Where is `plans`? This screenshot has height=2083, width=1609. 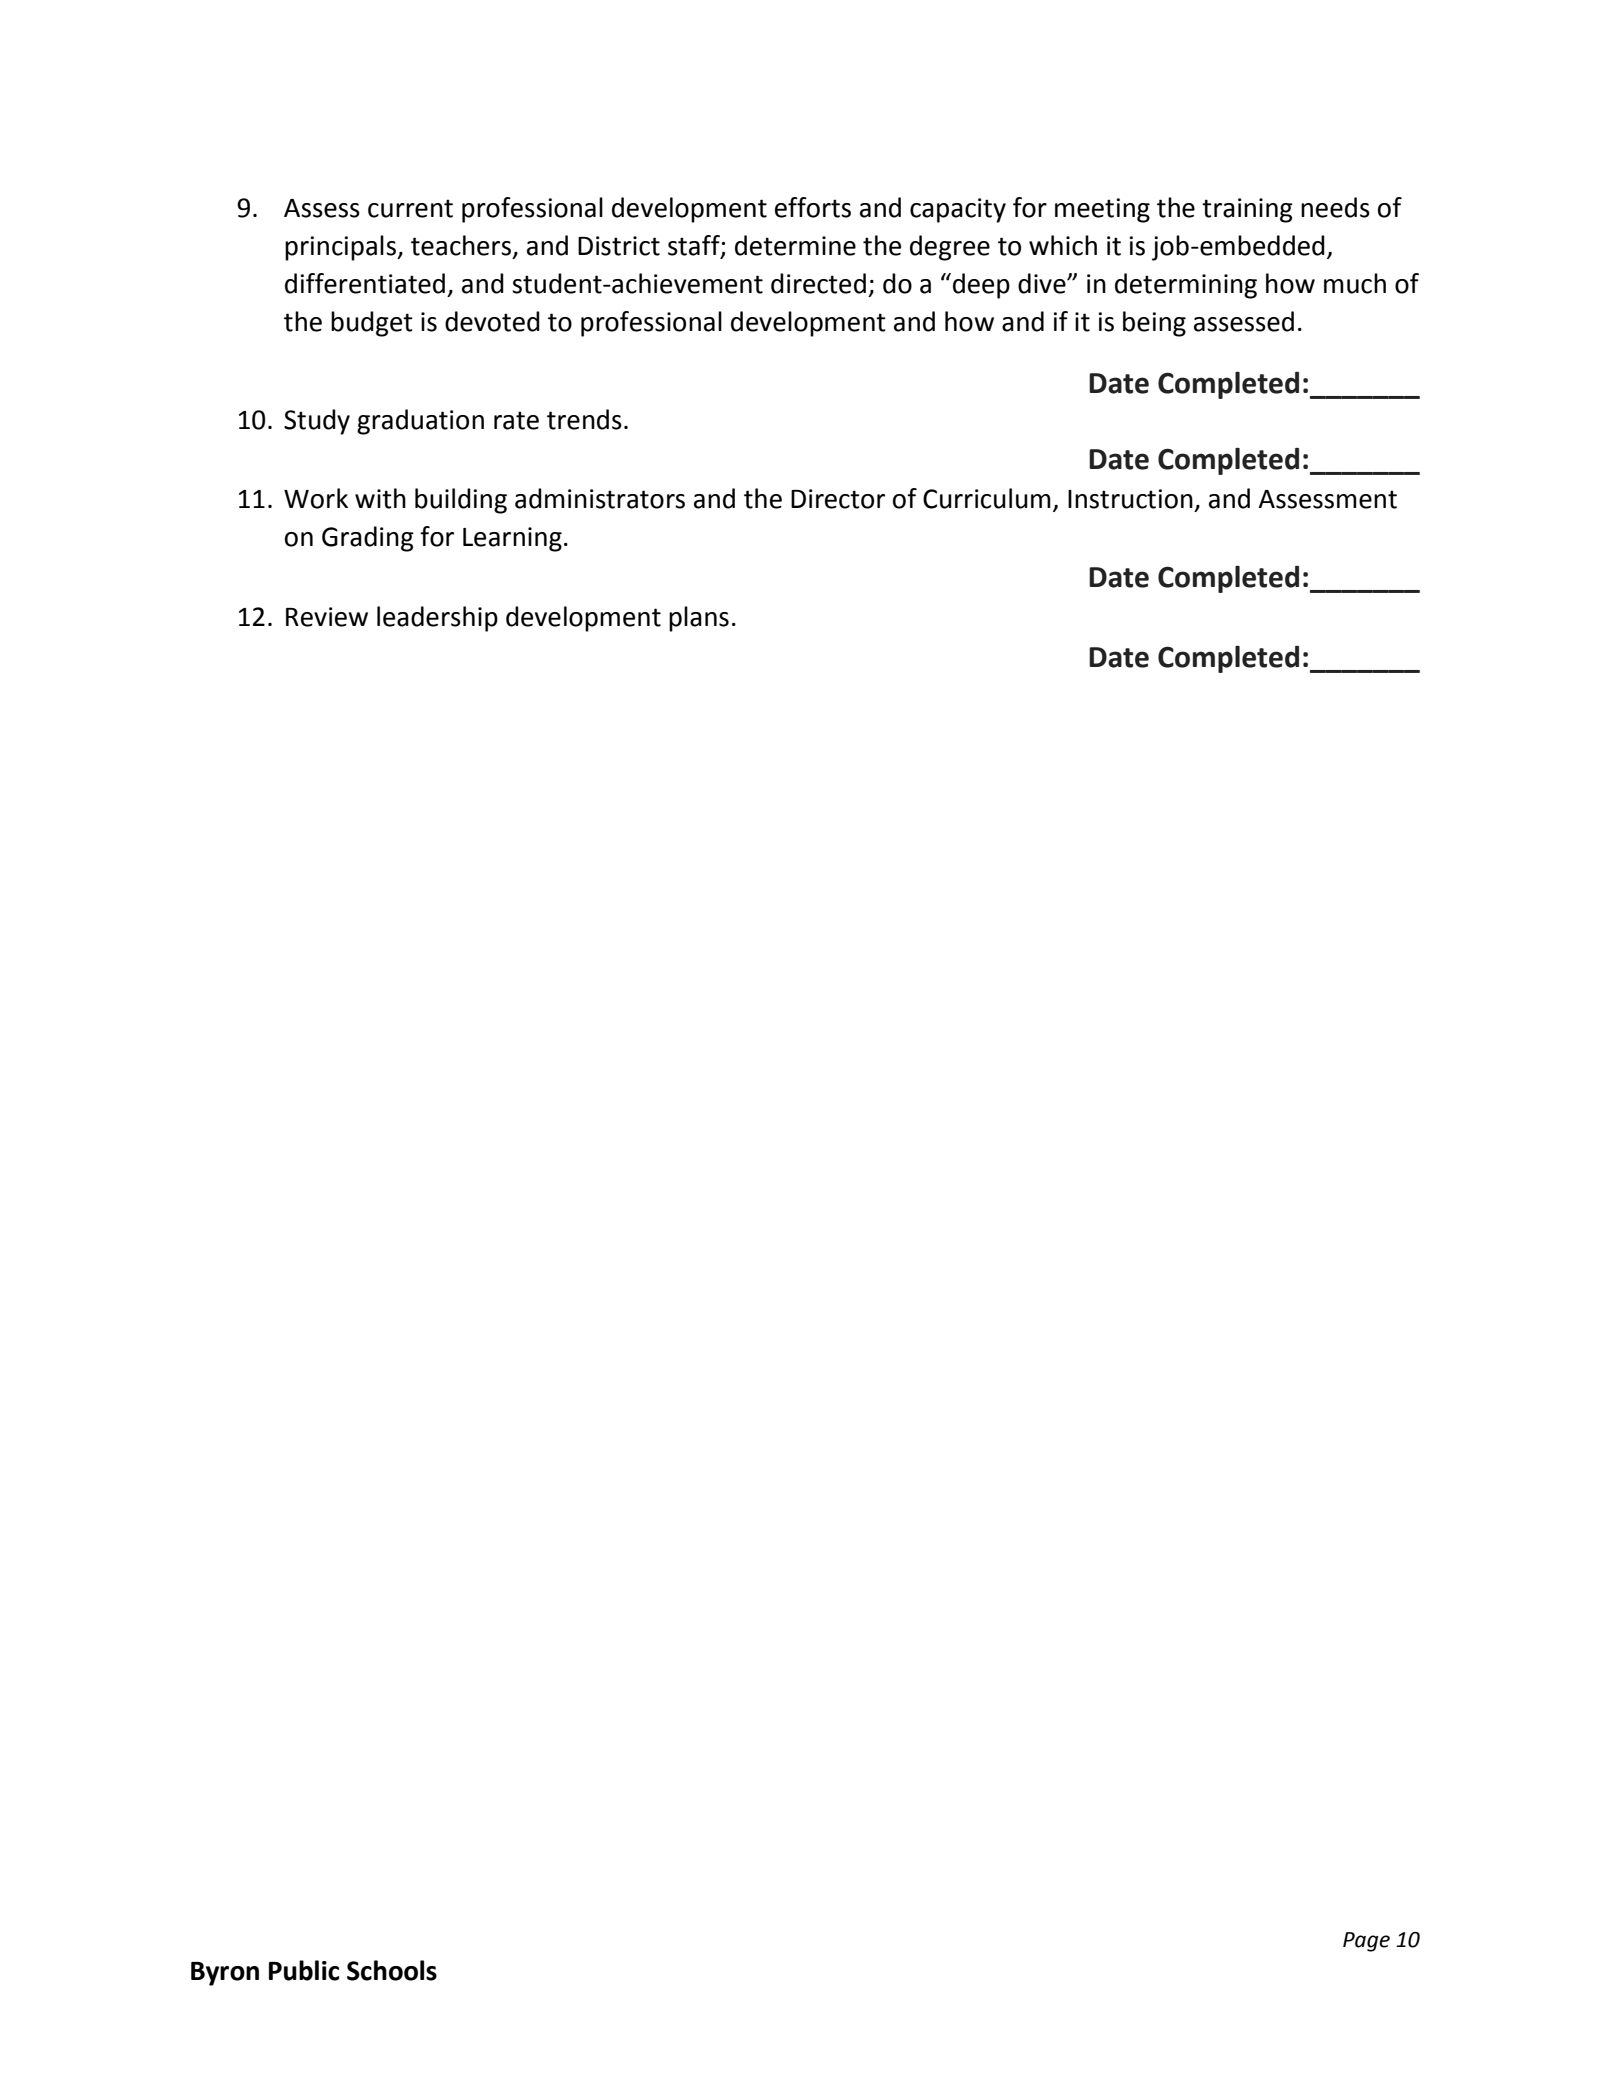
plans is located at coordinates (699, 619).
